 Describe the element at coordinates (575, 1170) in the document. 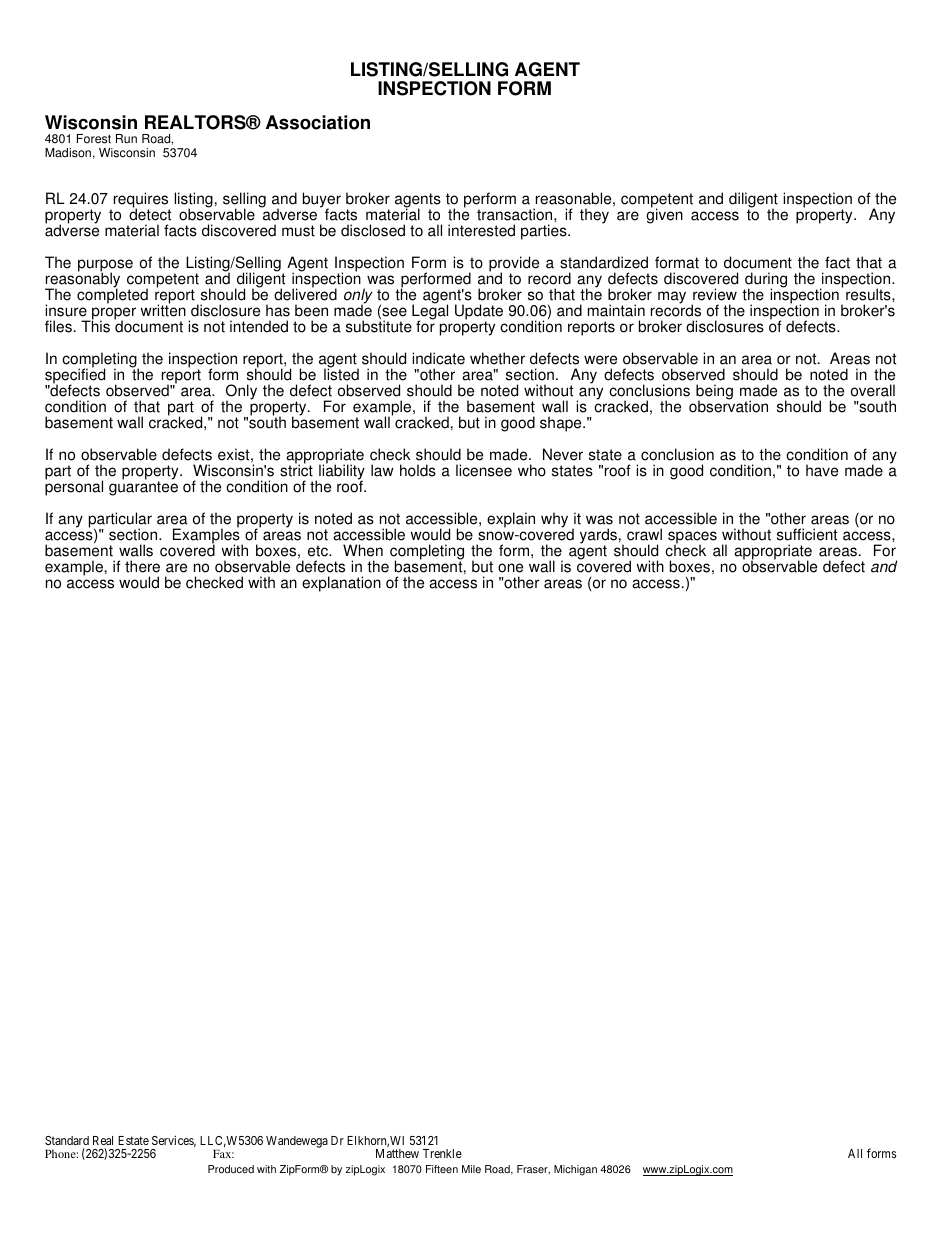

I see `Michigan` at that location.
